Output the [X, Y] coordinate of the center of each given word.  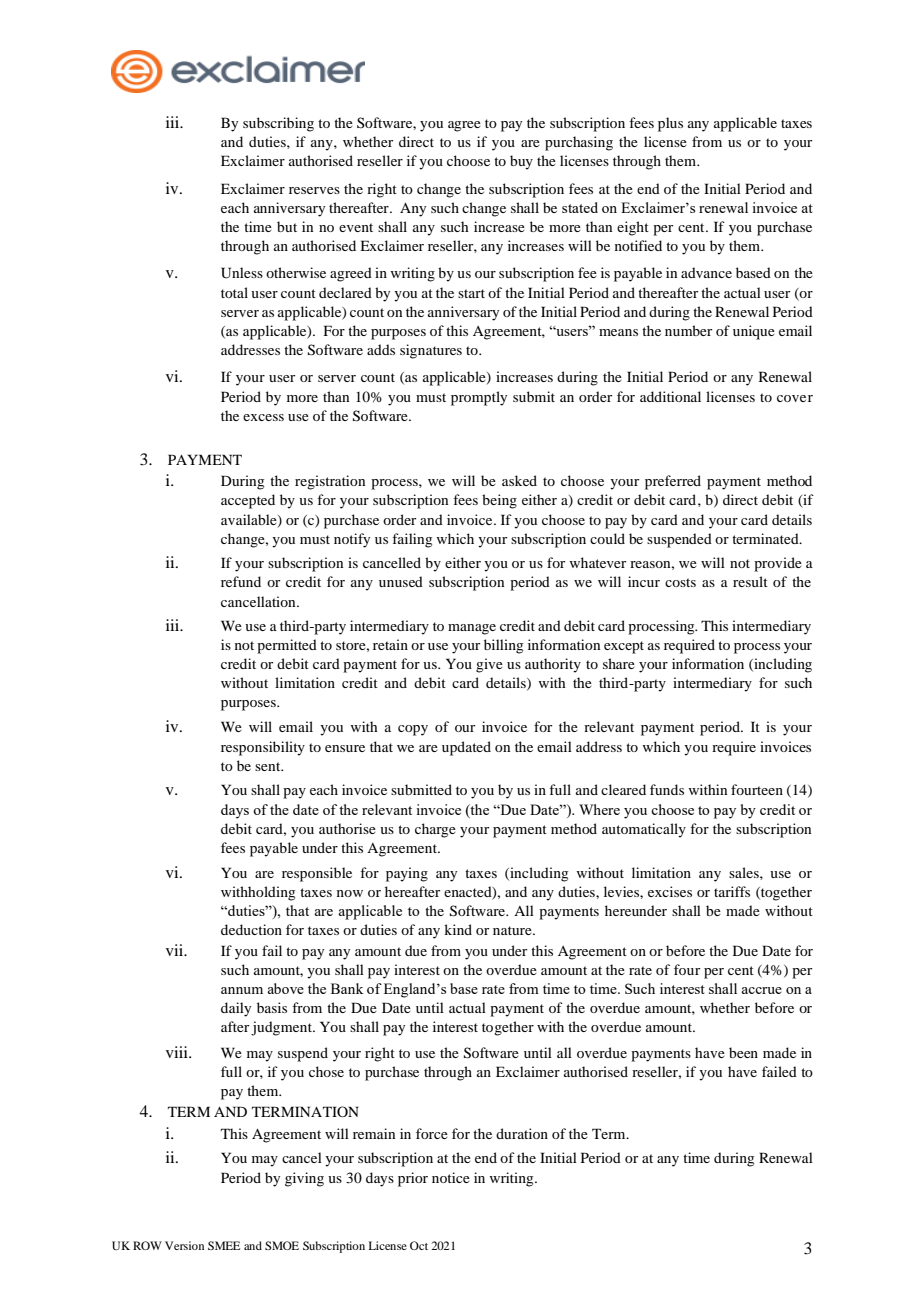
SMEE [224, 1245]
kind [458, 929]
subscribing [278, 124]
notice [451, 1177]
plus [670, 124]
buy [521, 162]
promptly [479, 398]
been [743, 1052]
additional [670, 396]
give [489, 665]
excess [263, 417]
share [619, 663]
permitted [287, 646]
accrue [761, 990]
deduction [251, 929]
